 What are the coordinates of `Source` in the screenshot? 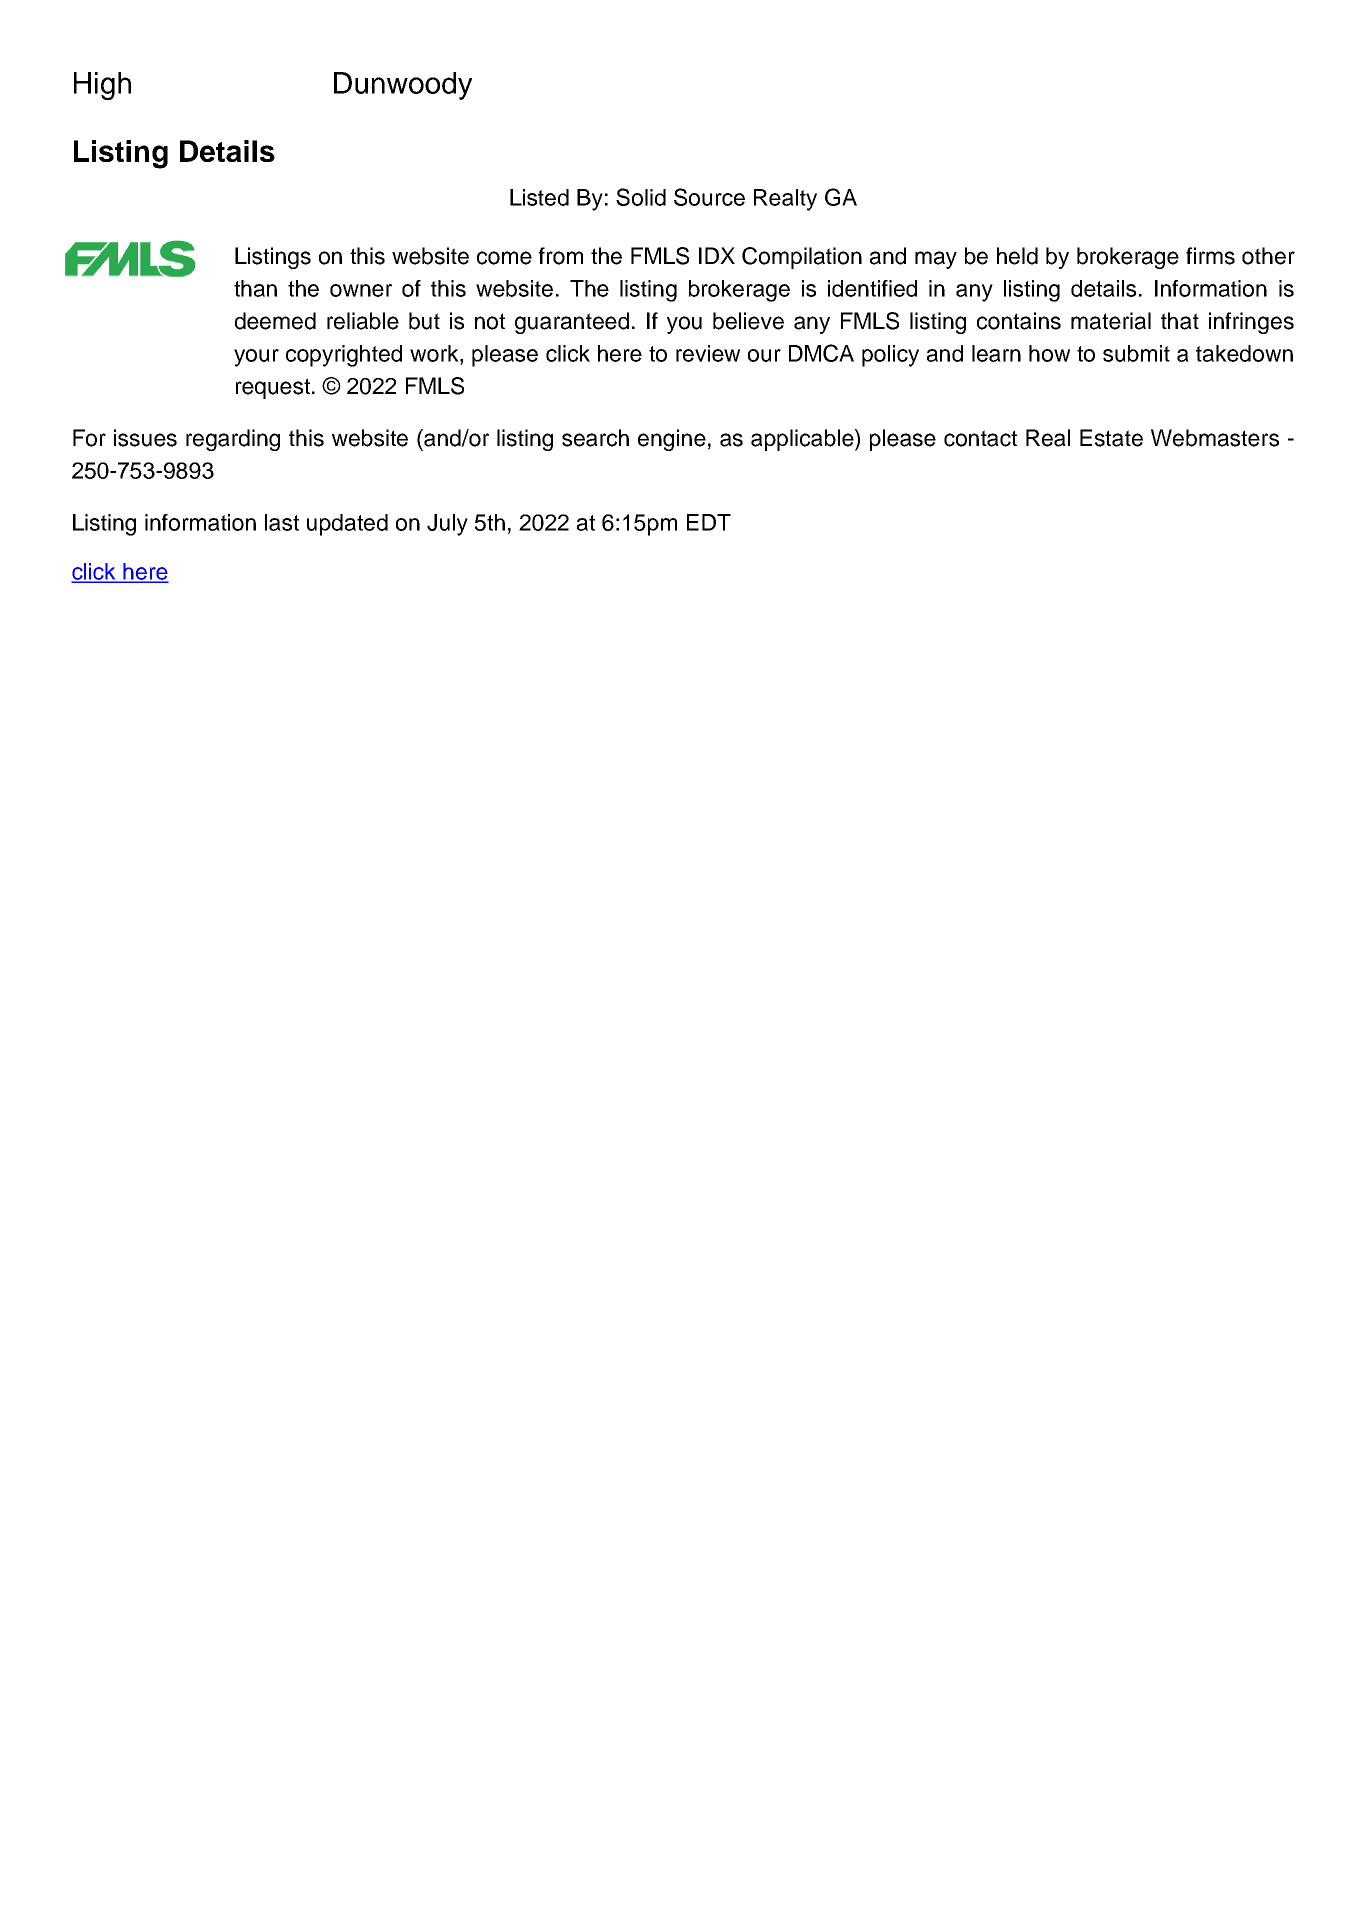 It's located at (709, 197).
